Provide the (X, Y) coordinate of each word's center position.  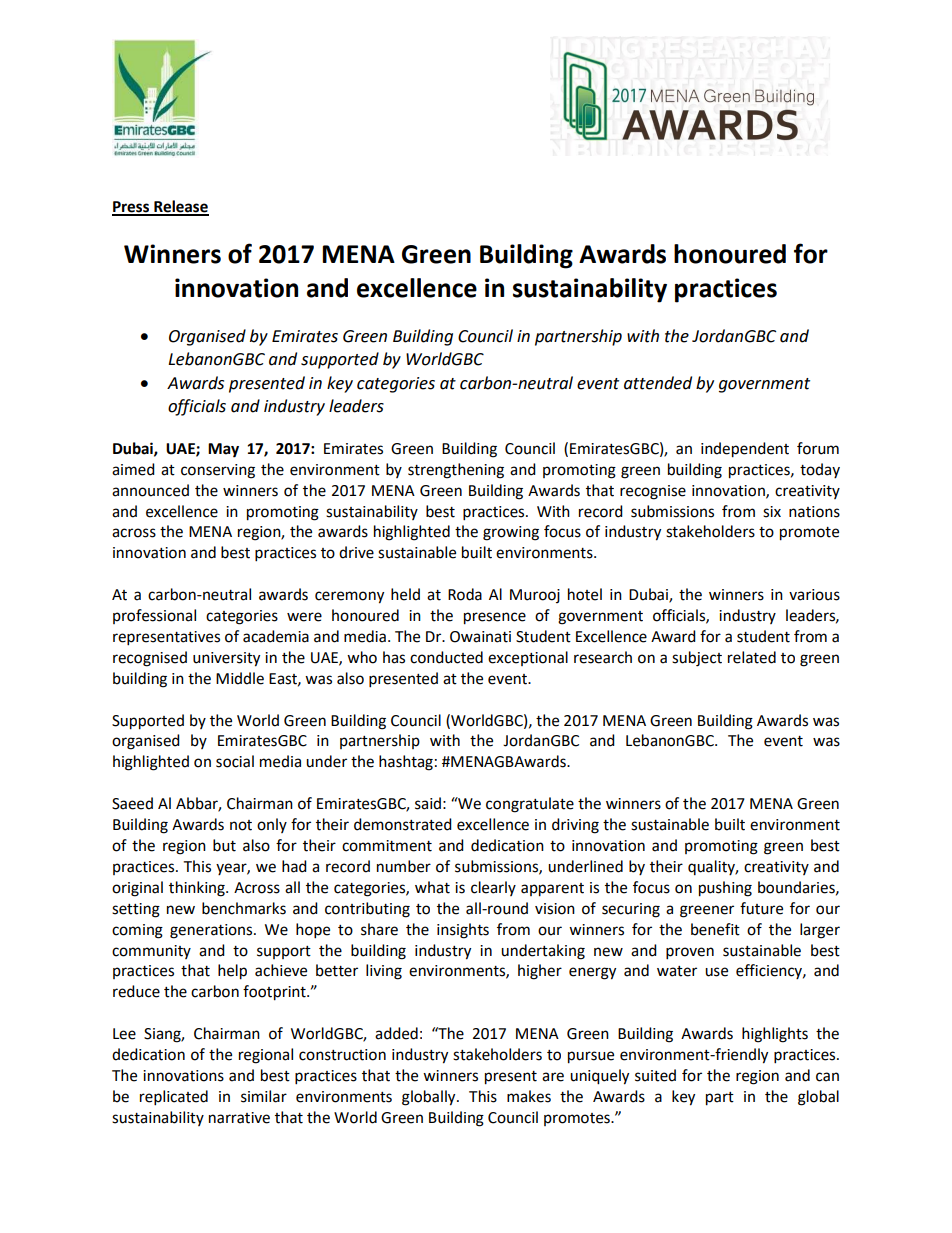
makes (529, 1096)
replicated (174, 1098)
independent (745, 450)
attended (658, 383)
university (226, 659)
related (752, 657)
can (827, 1077)
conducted (446, 657)
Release (180, 207)
